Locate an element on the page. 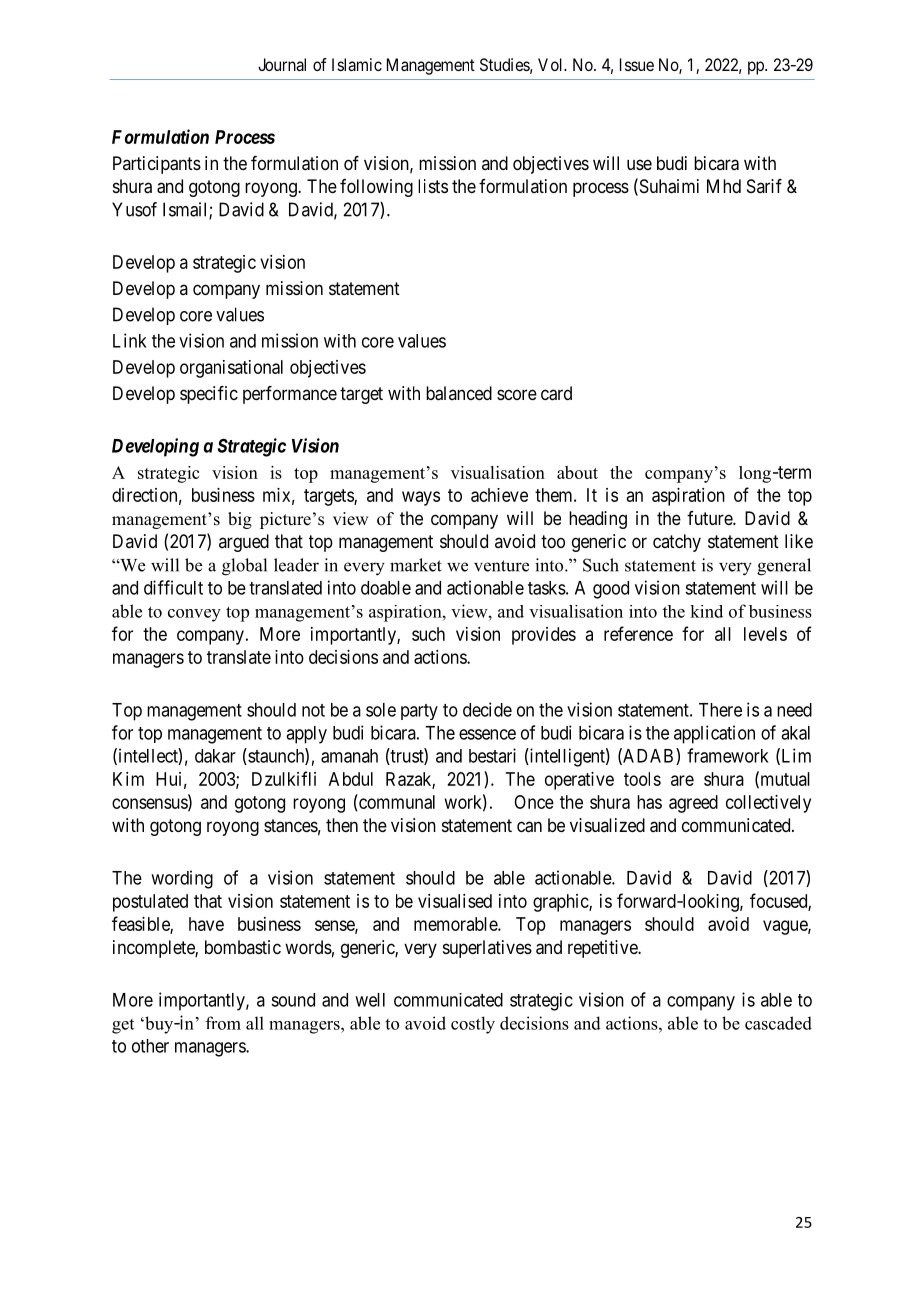  costly is located at coordinates (473, 1025).
